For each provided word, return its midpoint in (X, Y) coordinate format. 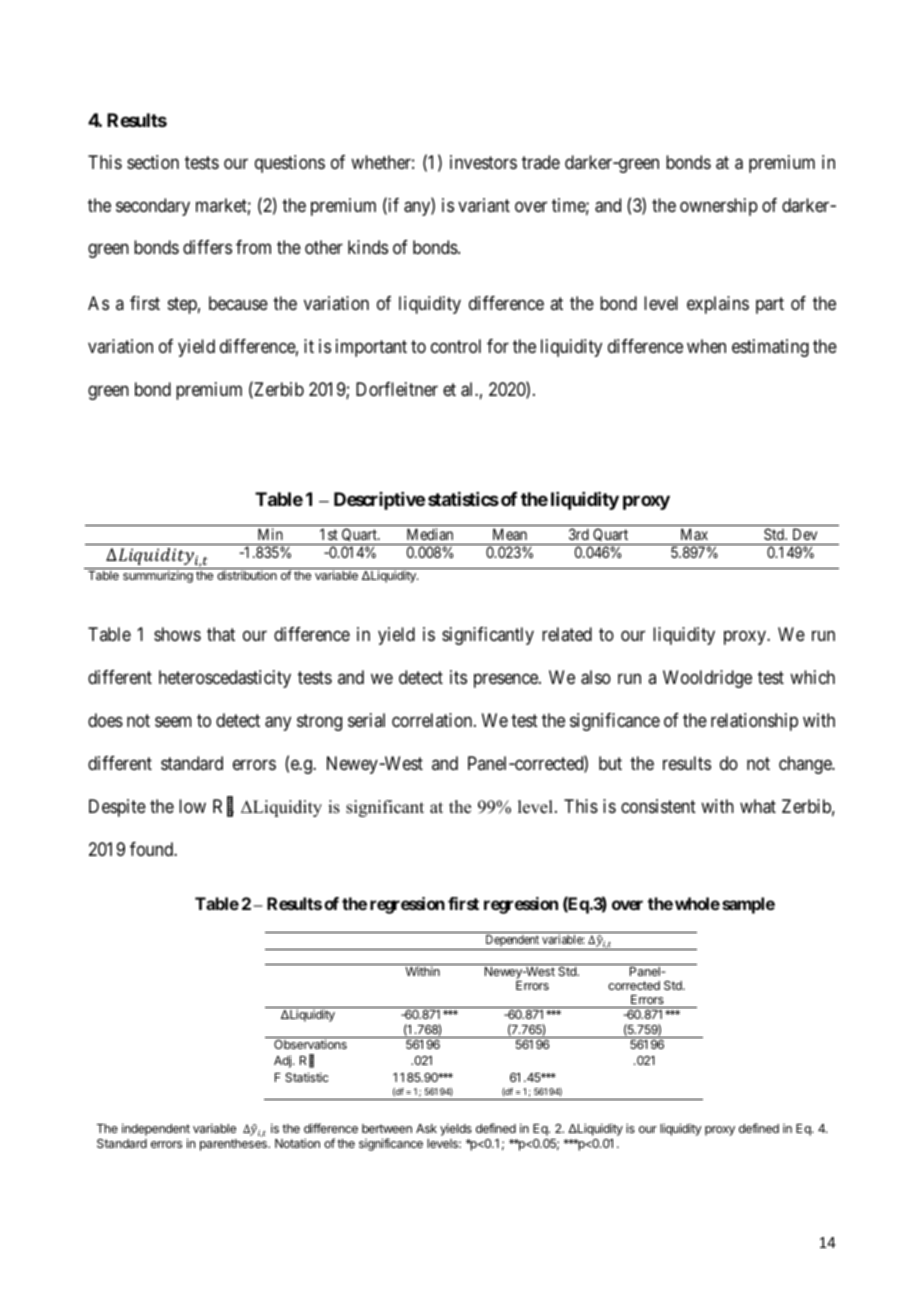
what (758, 806)
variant (484, 205)
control (456, 346)
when (706, 346)
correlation (433, 720)
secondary (153, 207)
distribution (247, 575)
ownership (719, 207)
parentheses (234, 1145)
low (192, 806)
